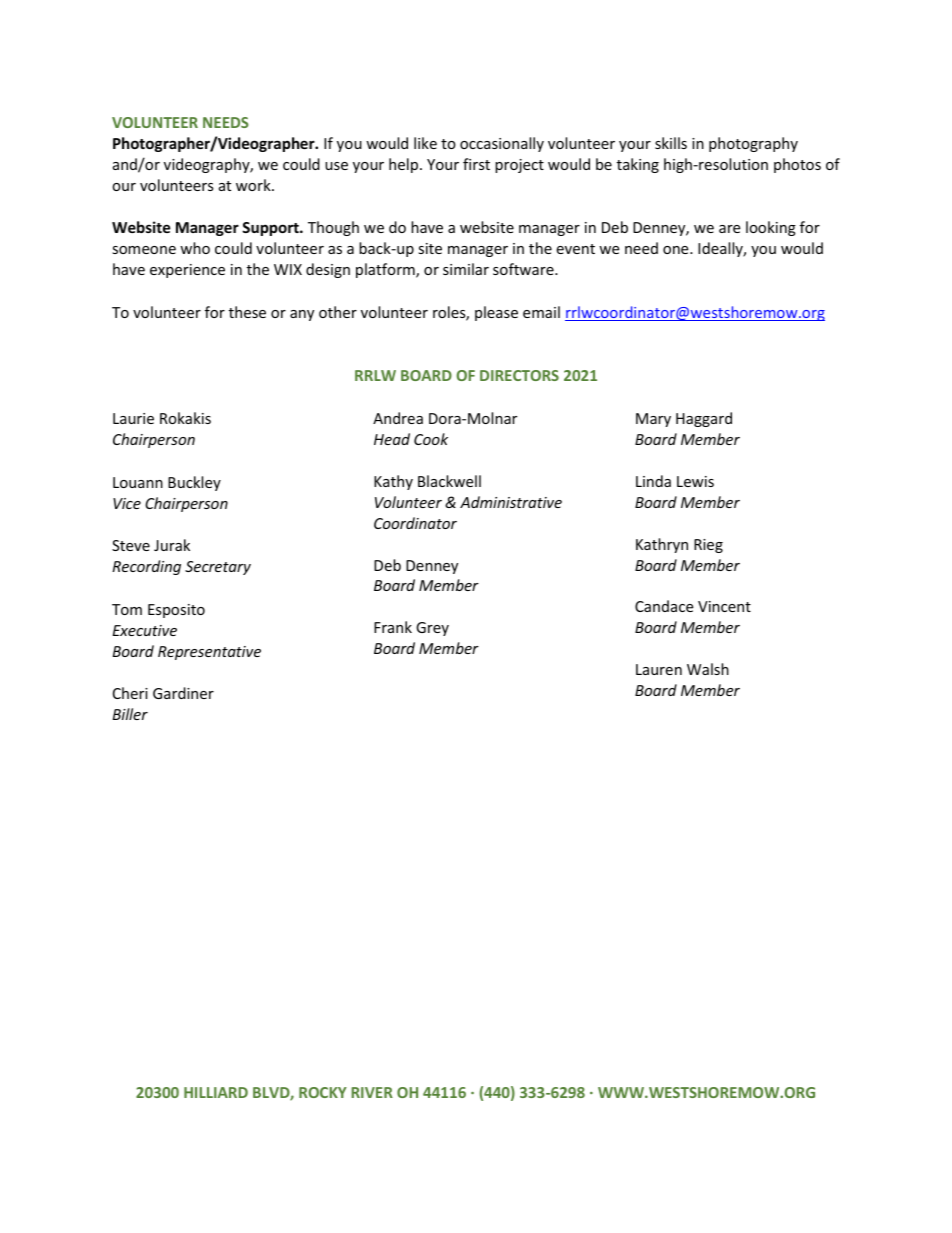  Describe the element at coordinates (176, 611) in the image. I see `Esposito` at that location.
